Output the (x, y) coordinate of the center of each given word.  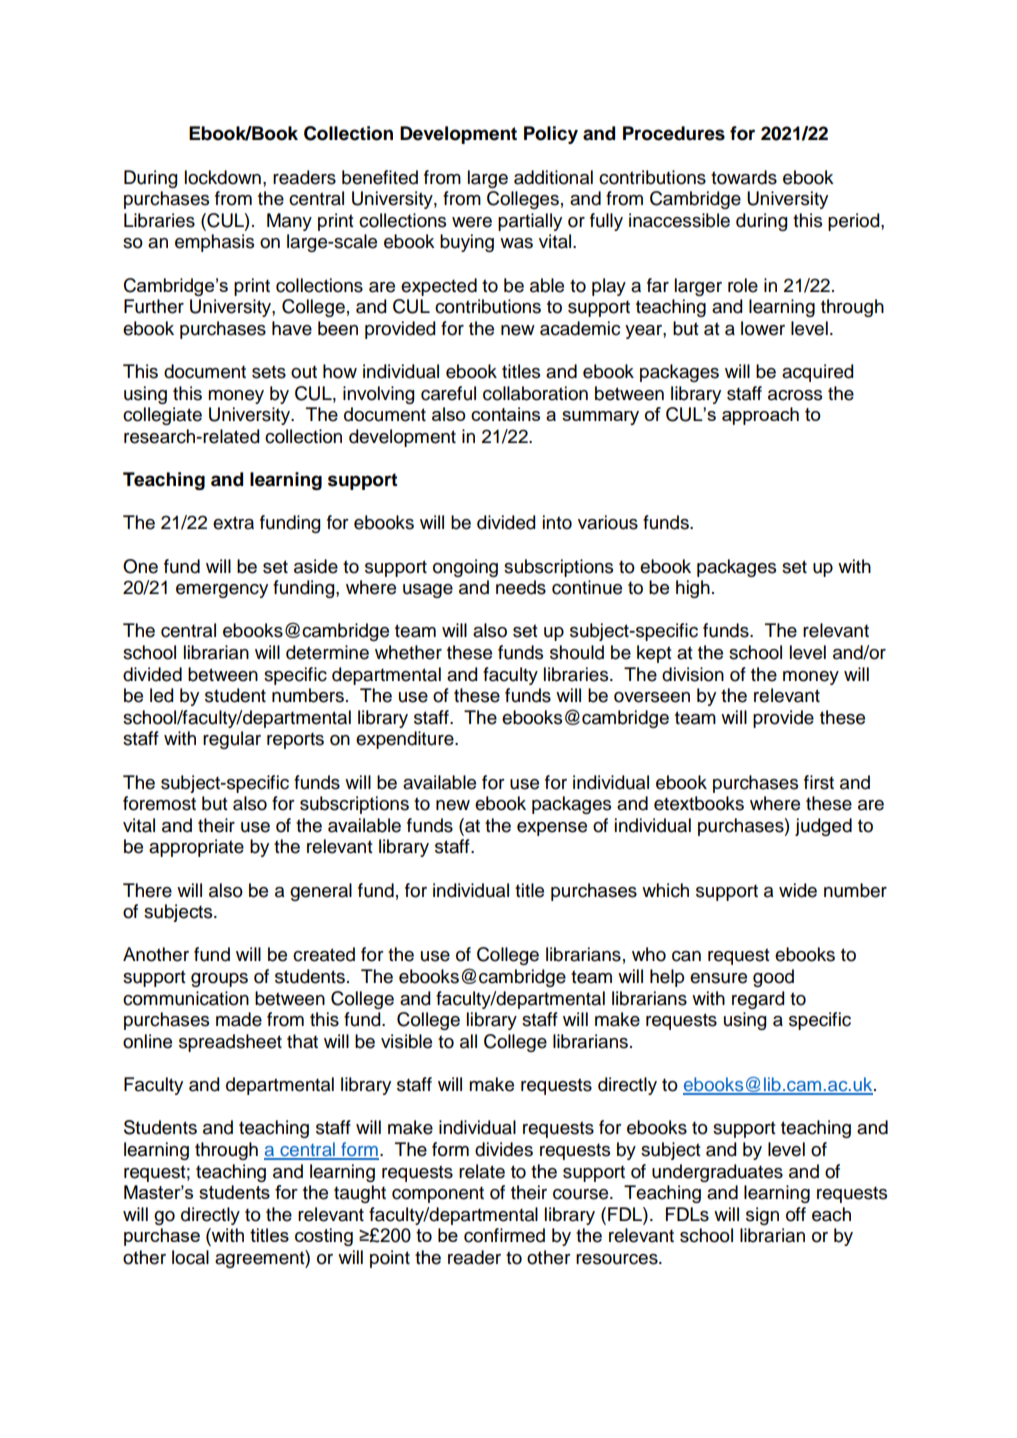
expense (552, 829)
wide (798, 890)
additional (553, 177)
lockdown (223, 177)
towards (744, 177)
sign (762, 1216)
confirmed (504, 1235)
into (557, 522)
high (693, 589)
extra (233, 523)
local (190, 1257)
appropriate (196, 848)
